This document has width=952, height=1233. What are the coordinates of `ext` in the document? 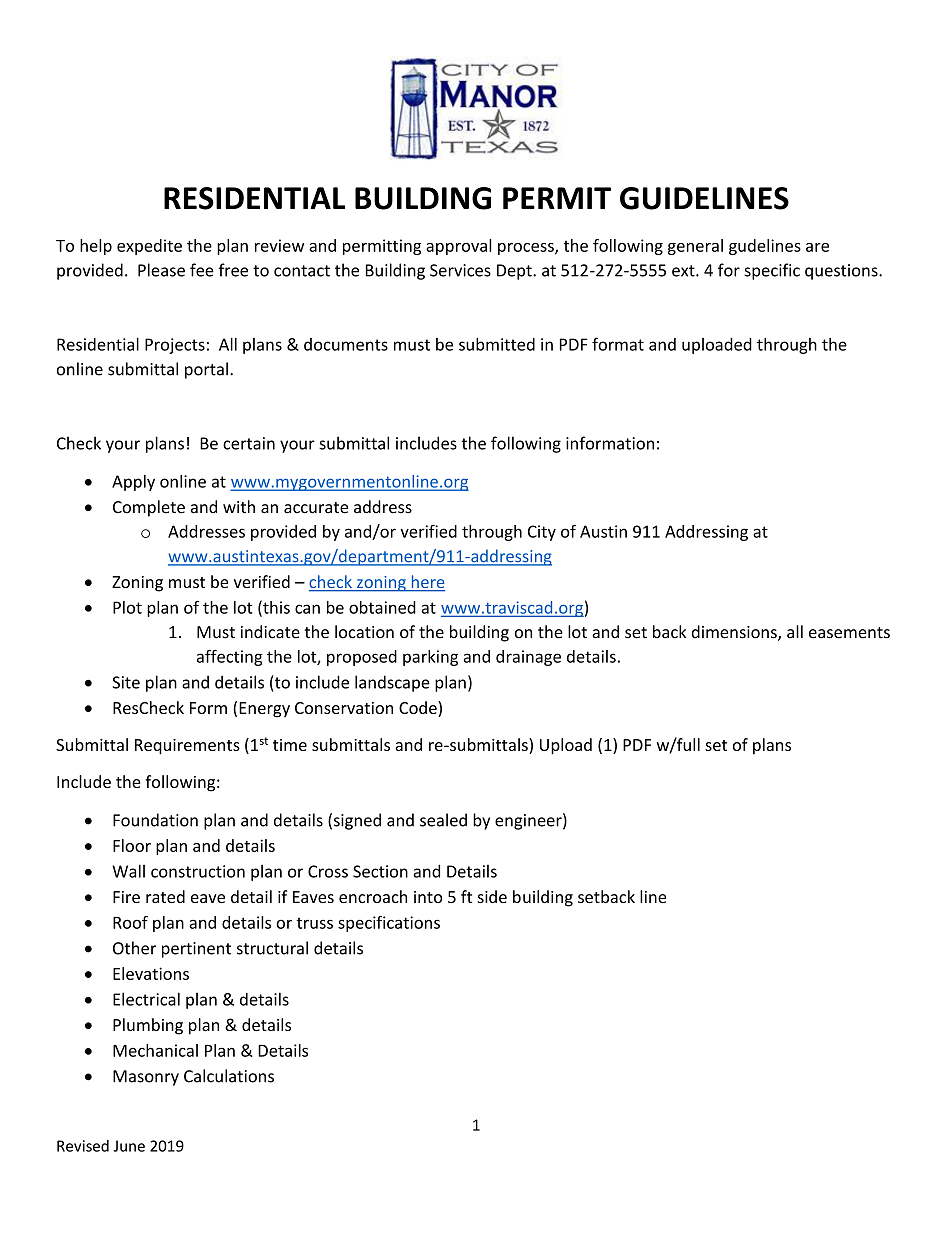 It's located at (684, 271).
